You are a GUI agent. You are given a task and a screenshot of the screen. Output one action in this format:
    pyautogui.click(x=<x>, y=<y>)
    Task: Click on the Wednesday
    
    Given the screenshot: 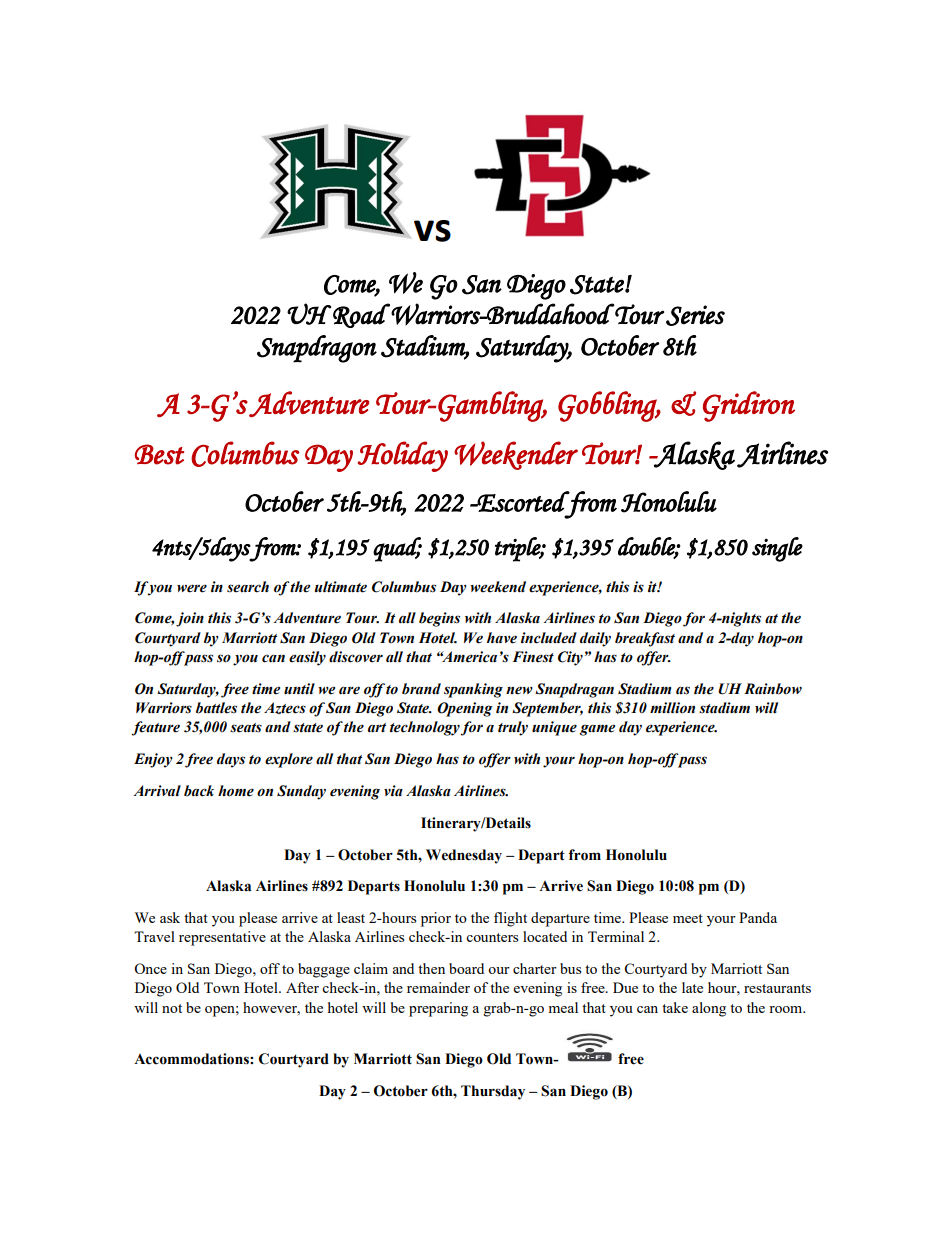 What is the action you would take?
    pyautogui.click(x=464, y=856)
